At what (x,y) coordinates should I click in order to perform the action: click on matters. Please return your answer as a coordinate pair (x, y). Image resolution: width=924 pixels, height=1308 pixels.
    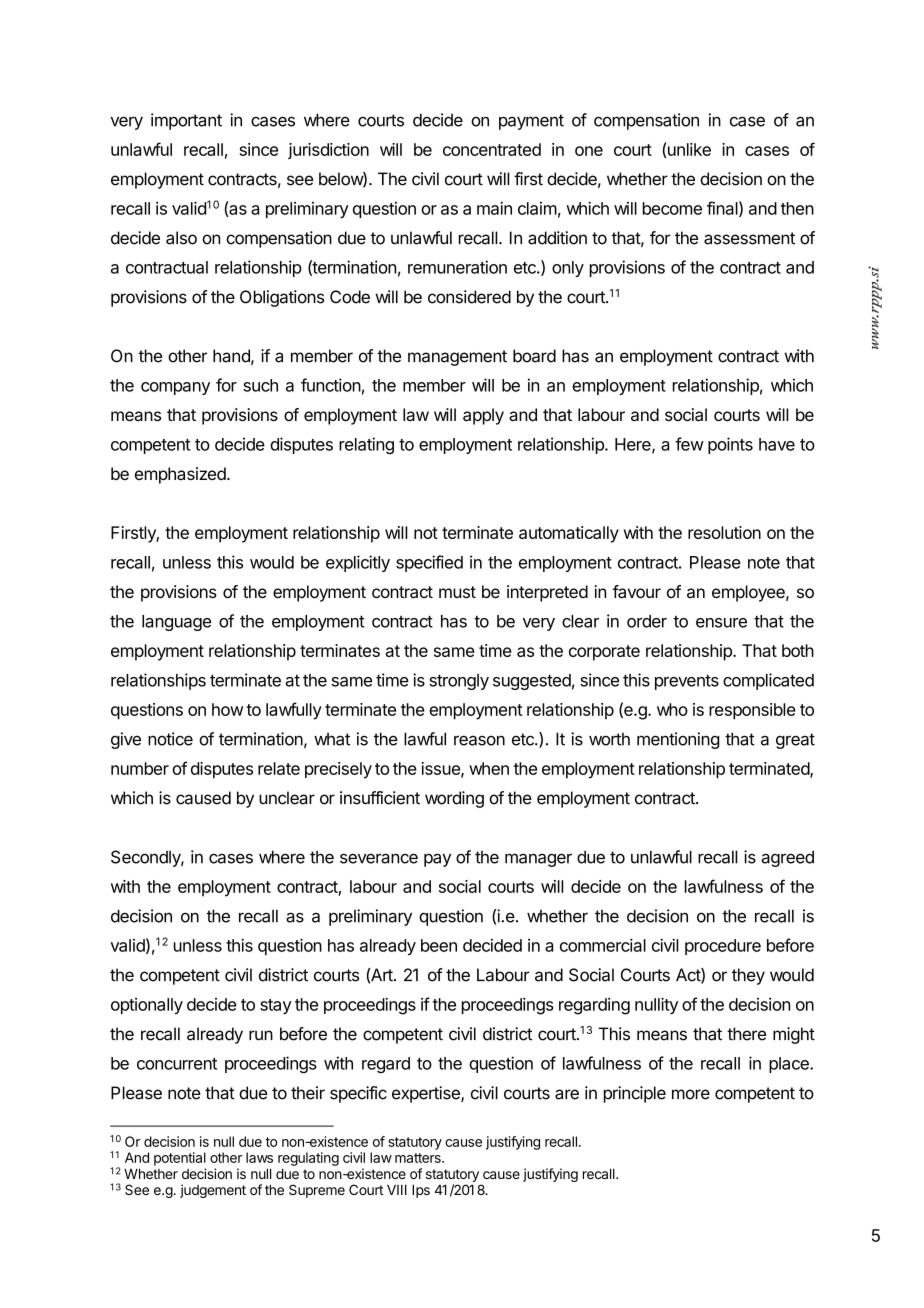
    Looking at the image, I should click on (419, 1158).
